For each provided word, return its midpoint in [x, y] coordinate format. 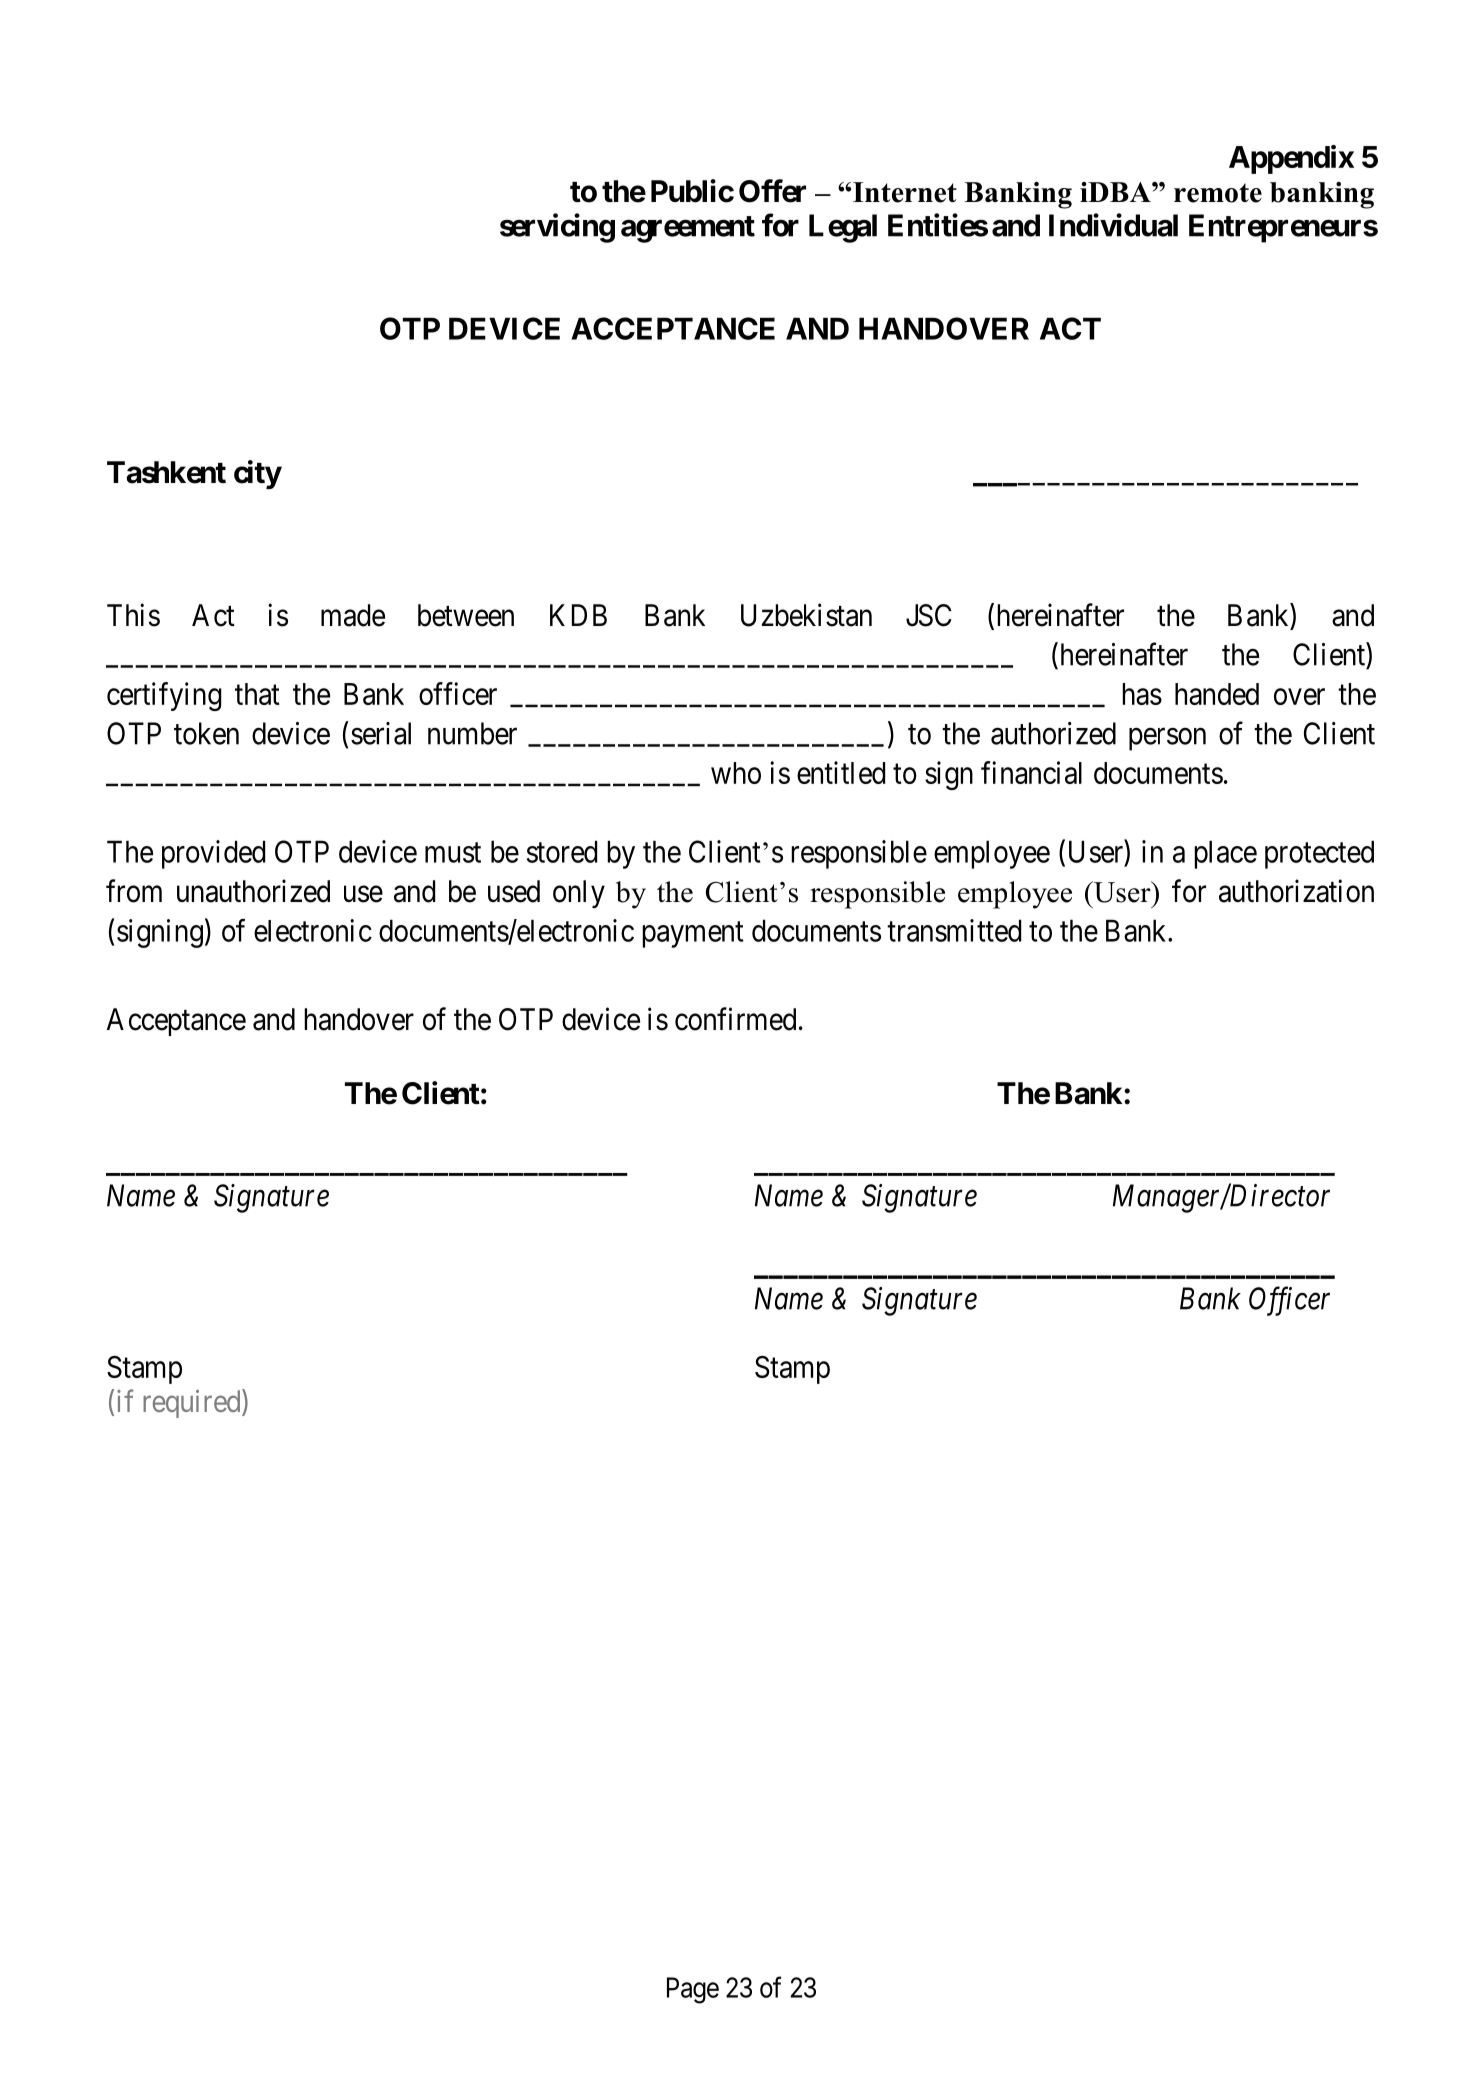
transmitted [954, 930]
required [193, 1403]
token [206, 733]
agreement [688, 229]
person [1167, 739]
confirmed [735, 1019]
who [736, 773]
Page [693, 1990]
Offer [772, 191]
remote [1218, 193]
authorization [1296, 891]
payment [692, 935]
